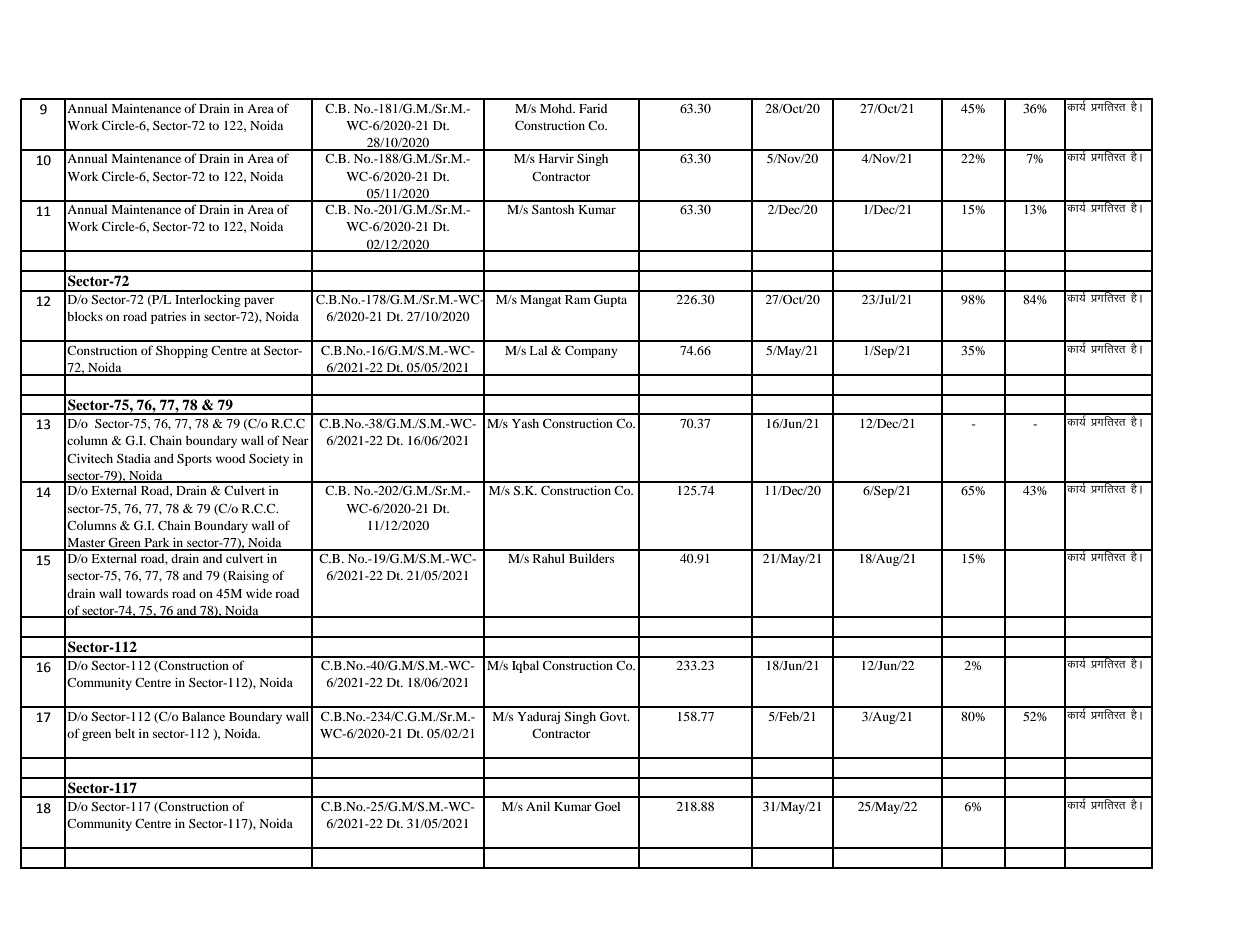 This screenshot has width=1233, height=952. I want to click on Mohd, so click(557, 108).
